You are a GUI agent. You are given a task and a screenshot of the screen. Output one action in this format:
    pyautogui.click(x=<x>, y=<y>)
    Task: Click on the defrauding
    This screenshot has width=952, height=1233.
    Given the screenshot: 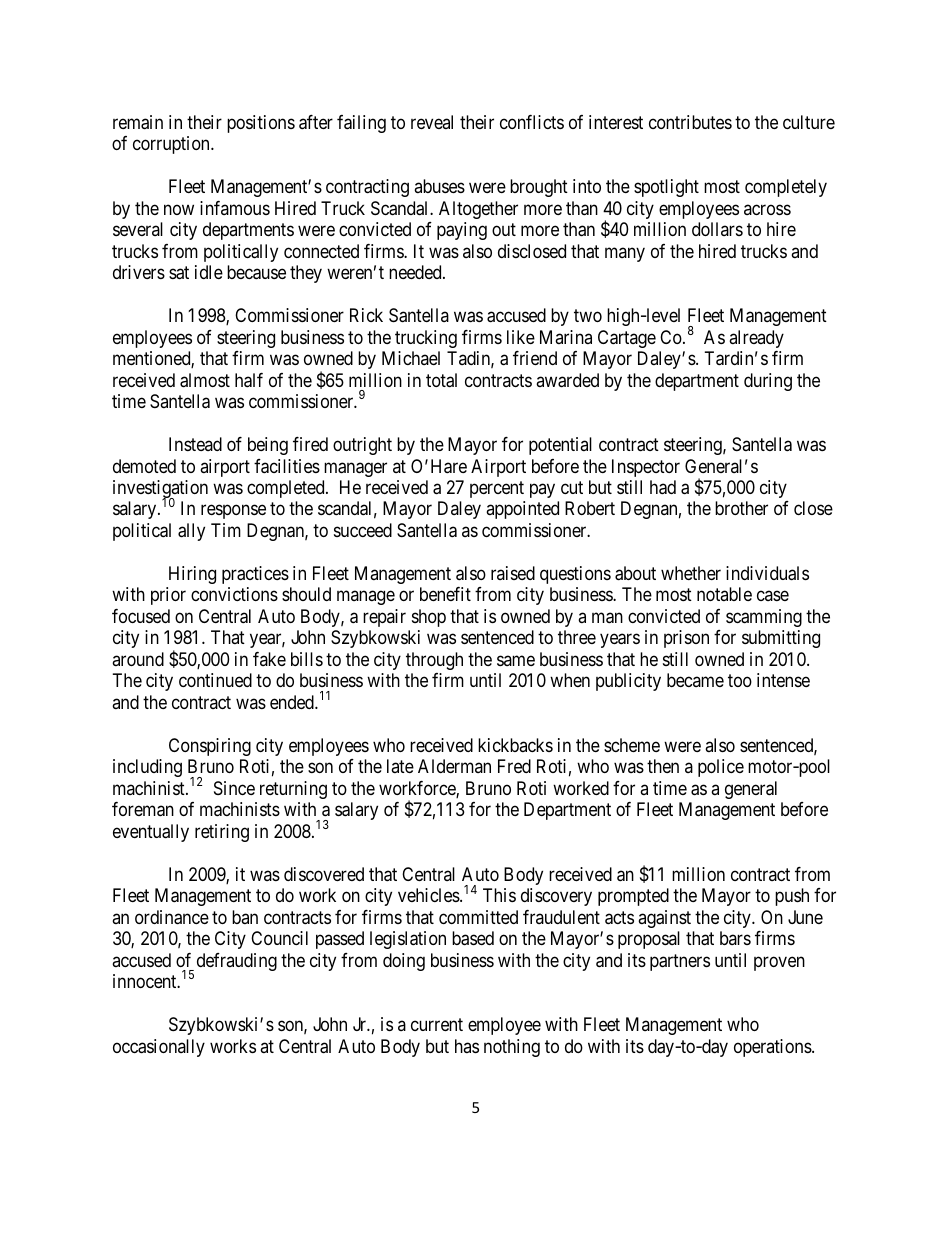 What is the action you would take?
    pyautogui.click(x=237, y=962)
